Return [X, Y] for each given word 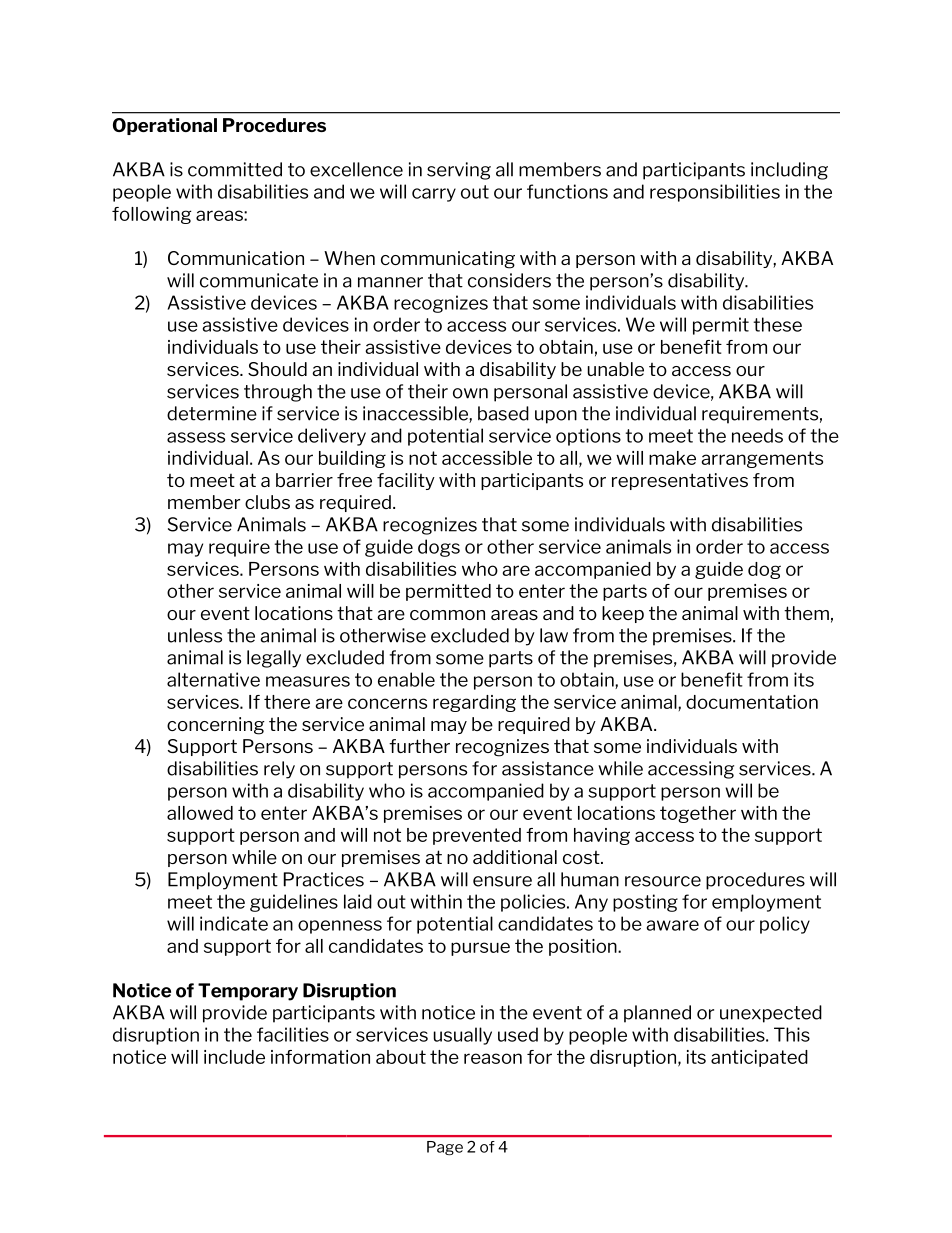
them [806, 613]
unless [195, 635]
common [447, 615]
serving [459, 171]
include [234, 1057]
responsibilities [715, 193]
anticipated [759, 1058]
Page [445, 1148]
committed [235, 169]
